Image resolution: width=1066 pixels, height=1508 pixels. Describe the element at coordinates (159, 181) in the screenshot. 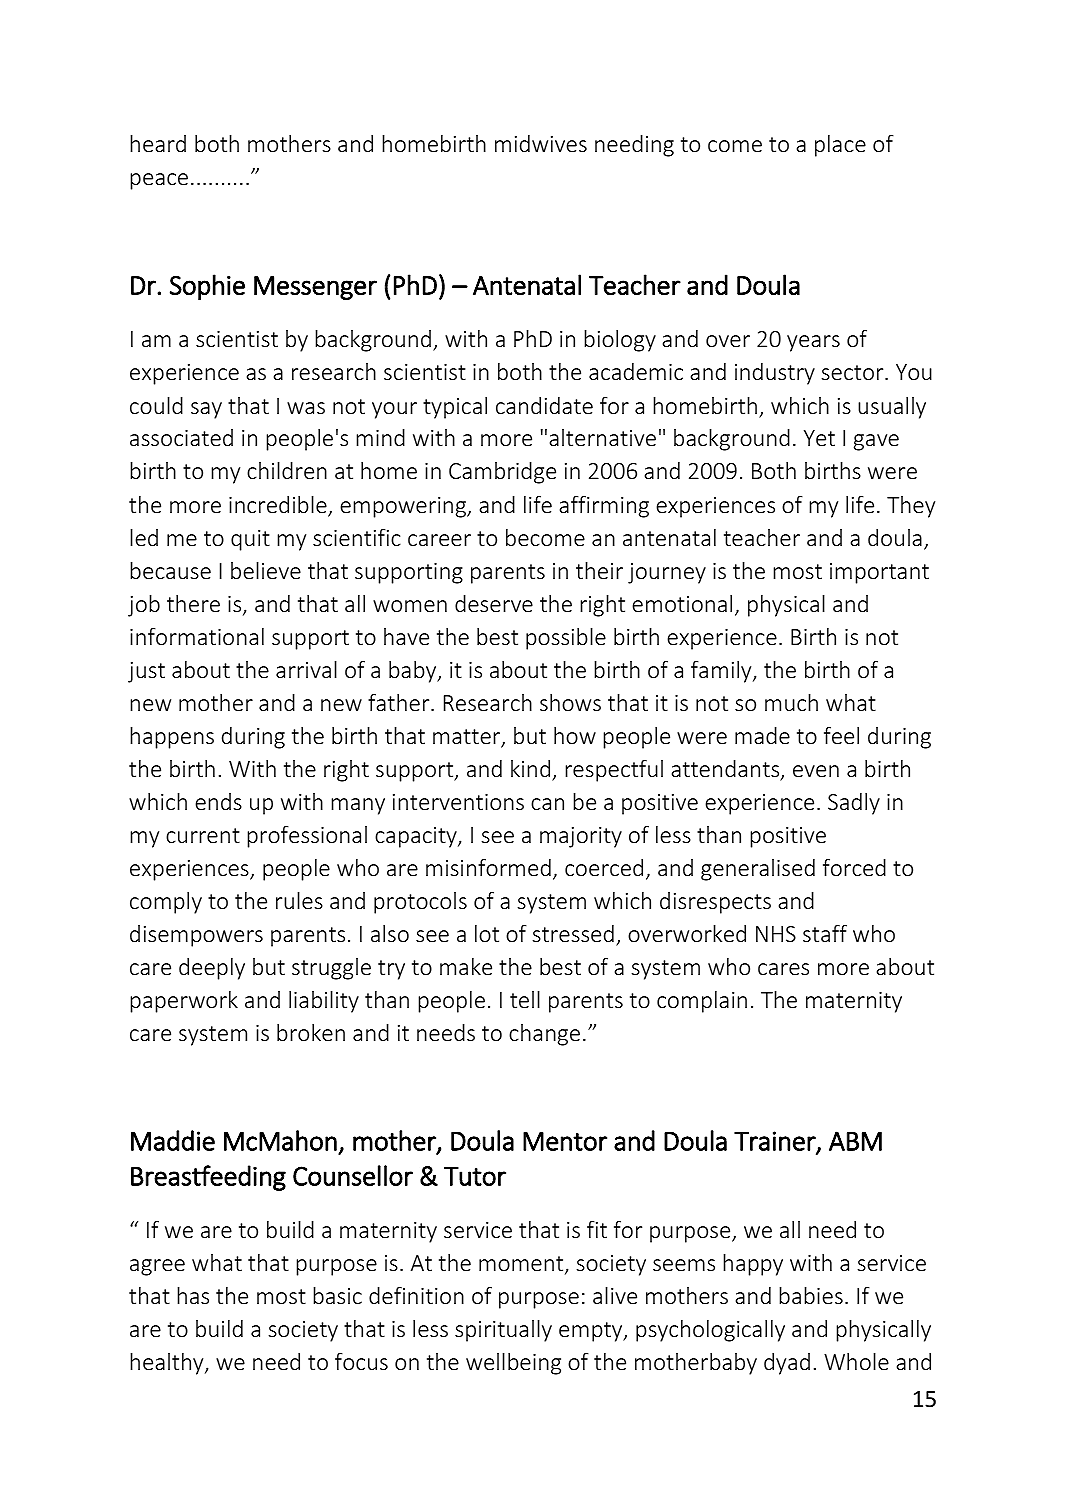

I see `peace` at that location.
